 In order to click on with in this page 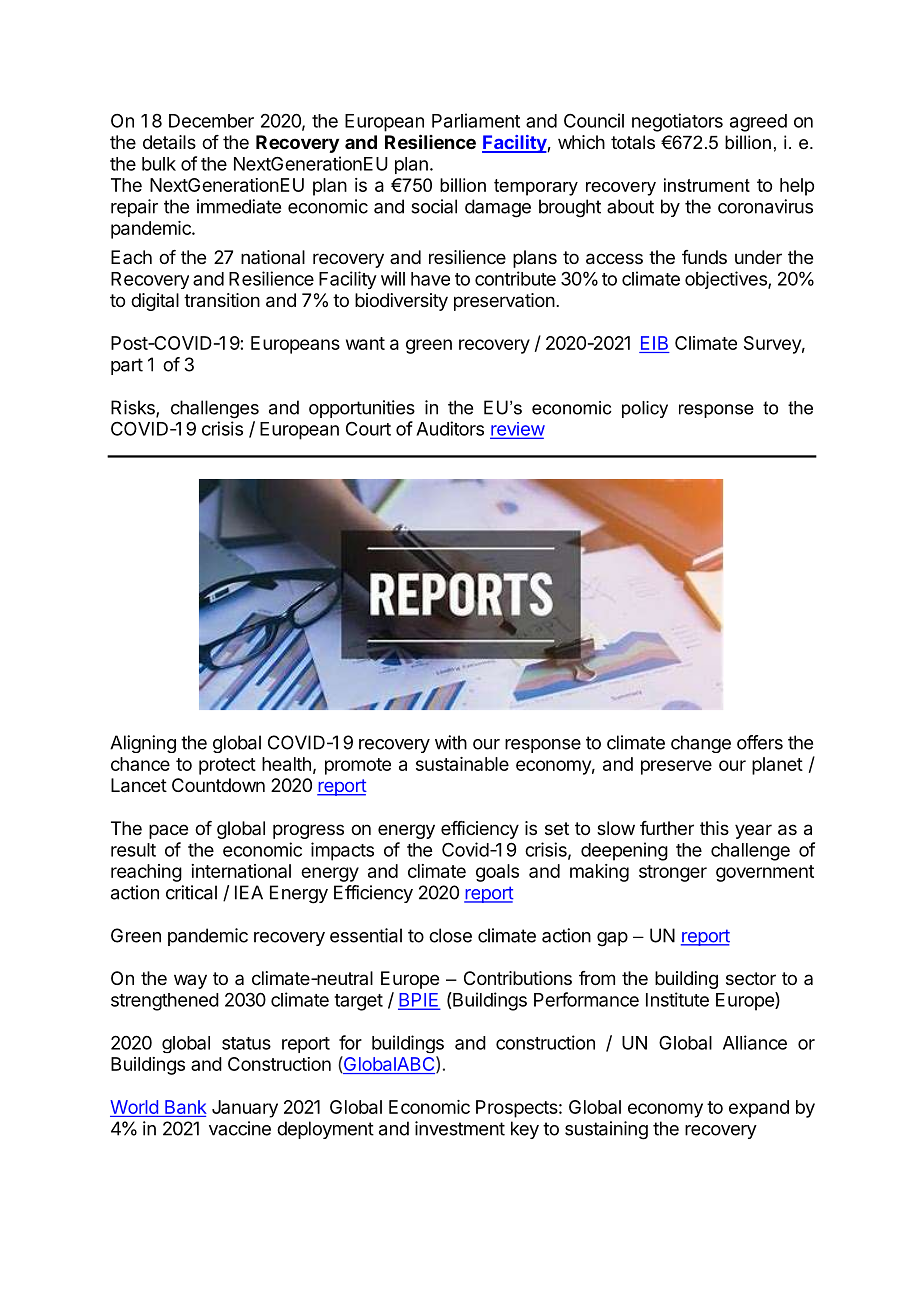, I will do `click(451, 742)`.
